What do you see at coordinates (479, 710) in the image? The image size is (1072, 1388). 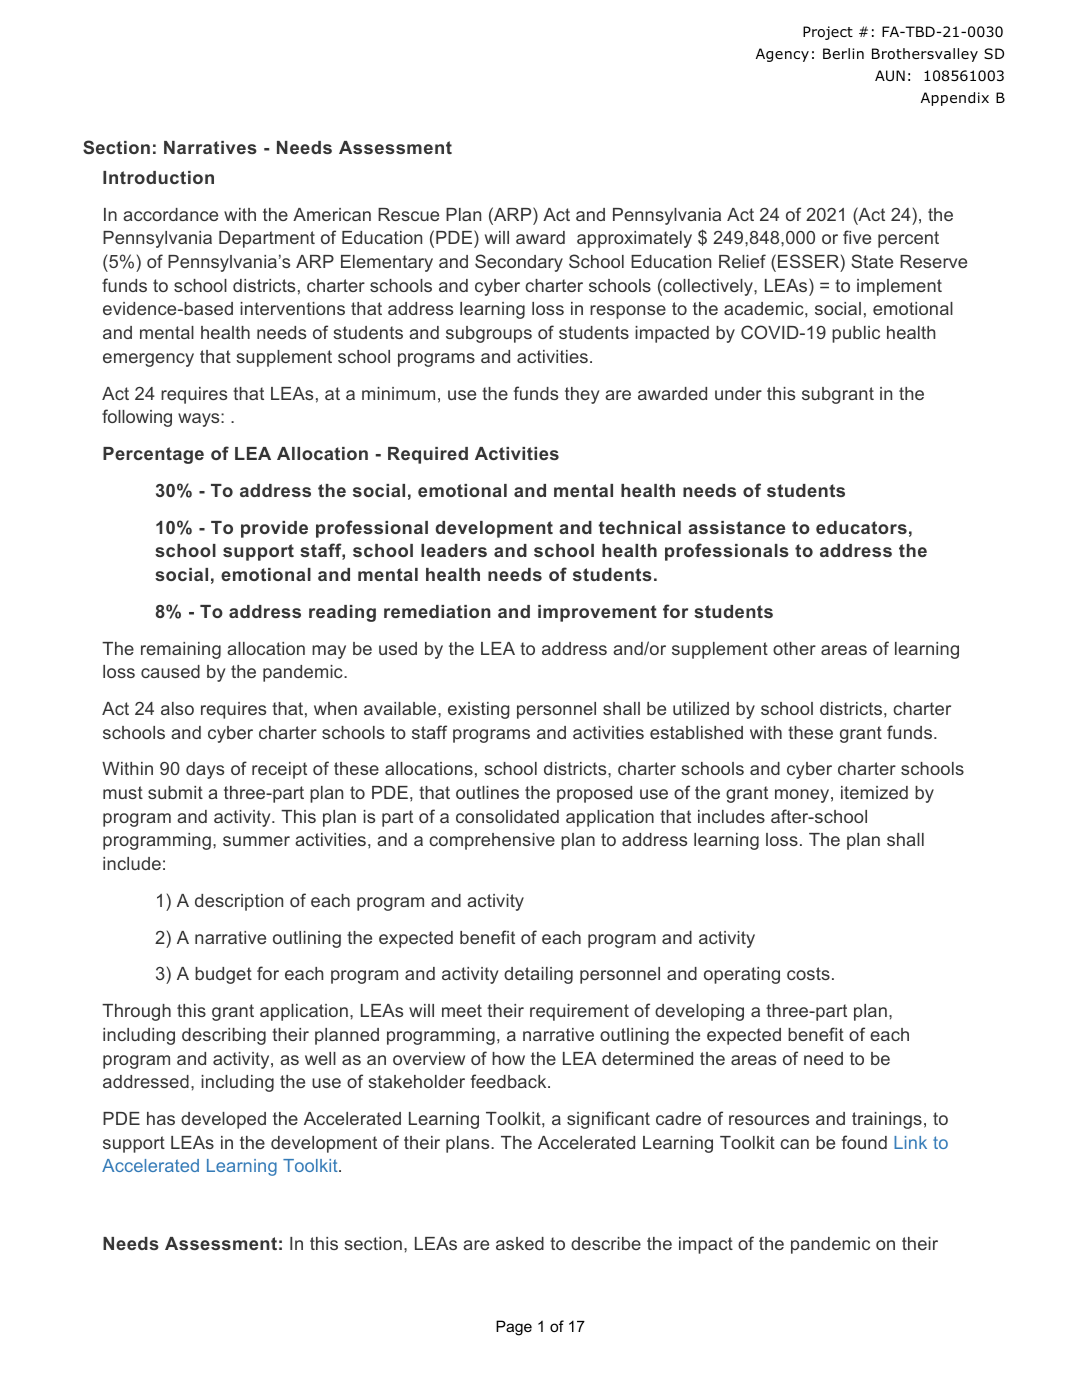 I see `existing` at bounding box center [479, 710].
